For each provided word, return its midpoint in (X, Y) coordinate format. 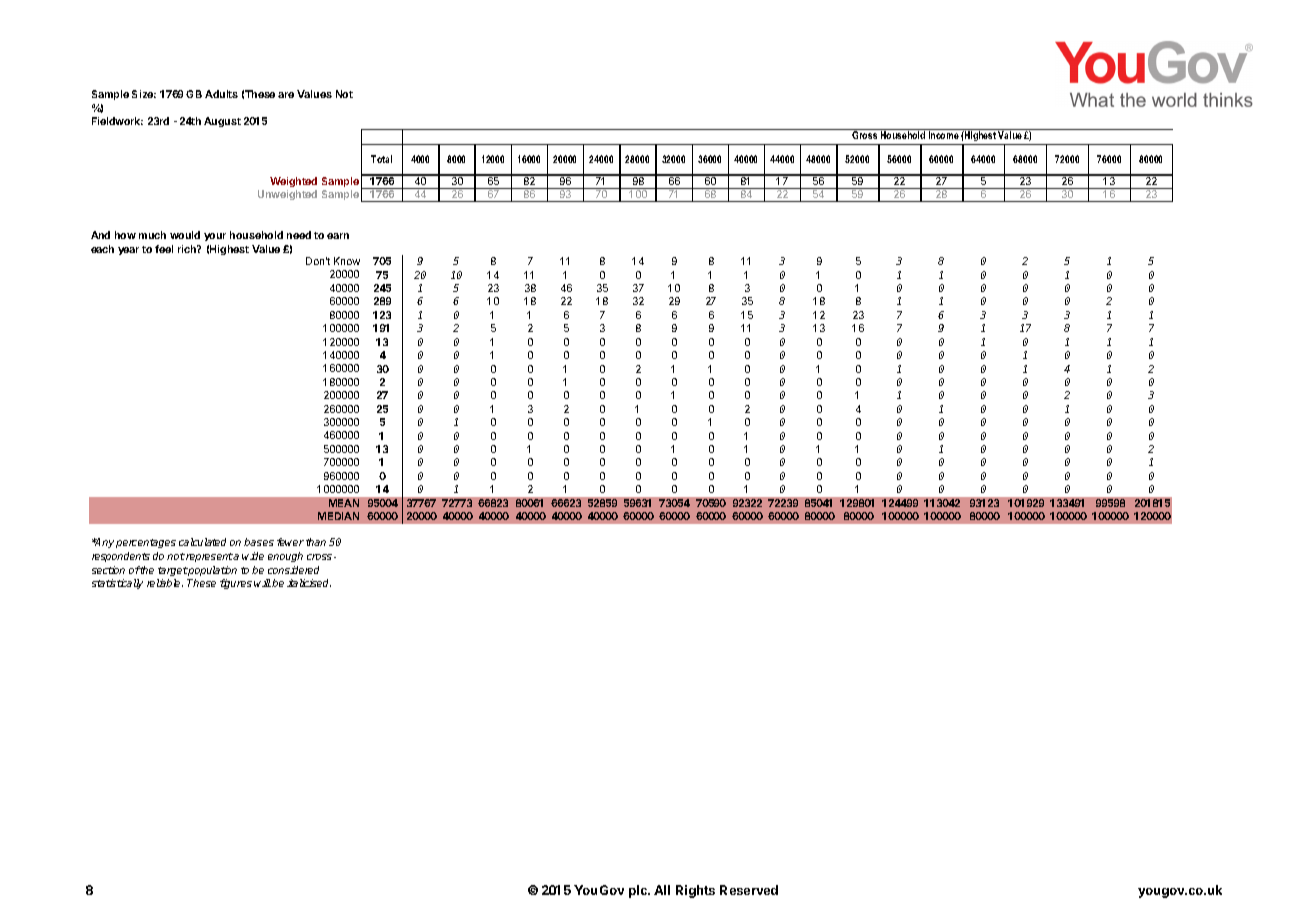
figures (236, 584)
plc (639, 891)
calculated (202, 542)
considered (293, 570)
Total (381, 159)
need (299, 235)
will (262, 583)
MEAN (344, 503)
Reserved (749, 890)
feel (164, 249)
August (222, 122)
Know (347, 261)
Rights (695, 891)
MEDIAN (338, 516)
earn (338, 236)
